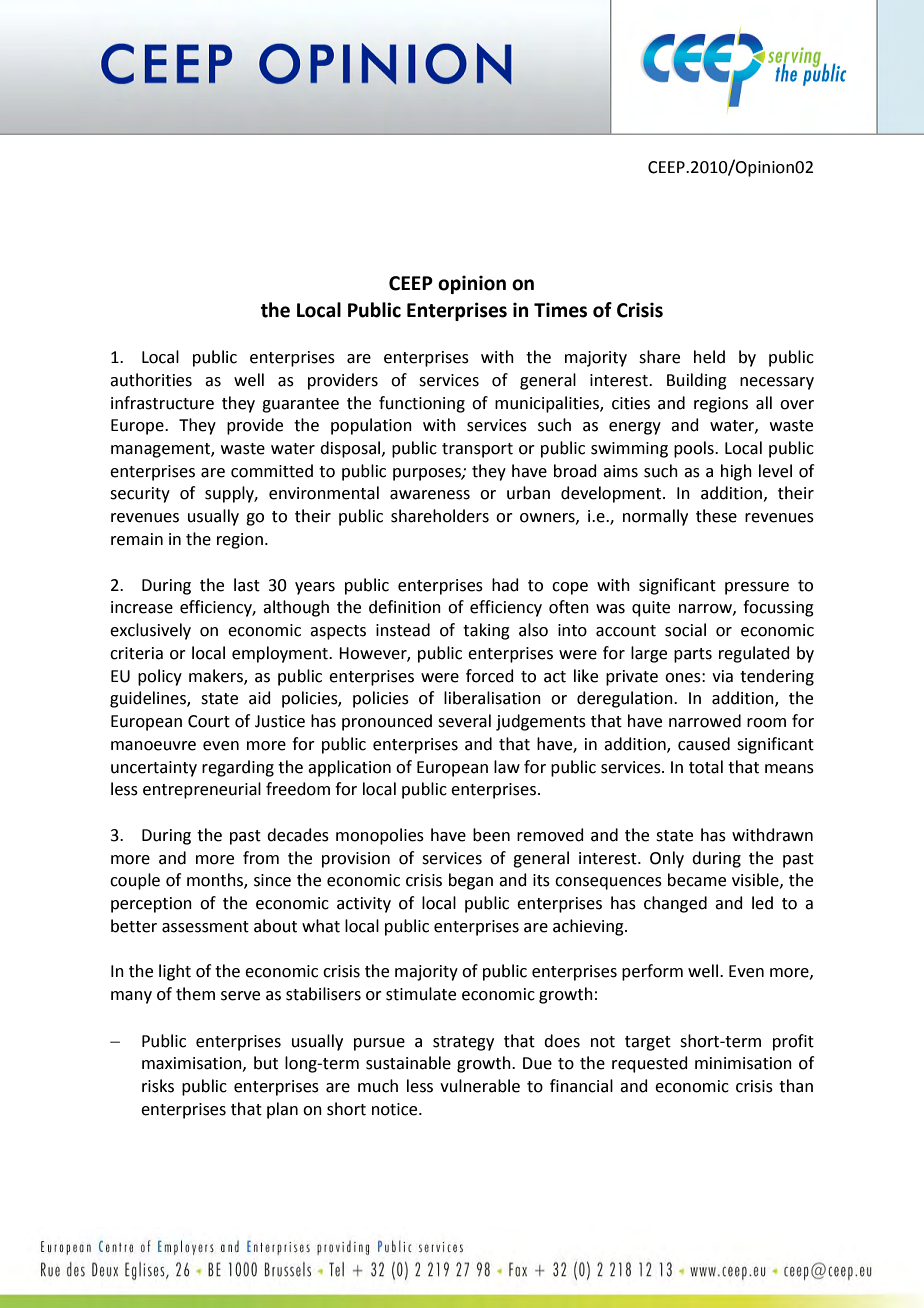  What do you see at coordinates (743, 1063) in the page?
I see `minimisation` at bounding box center [743, 1063].
